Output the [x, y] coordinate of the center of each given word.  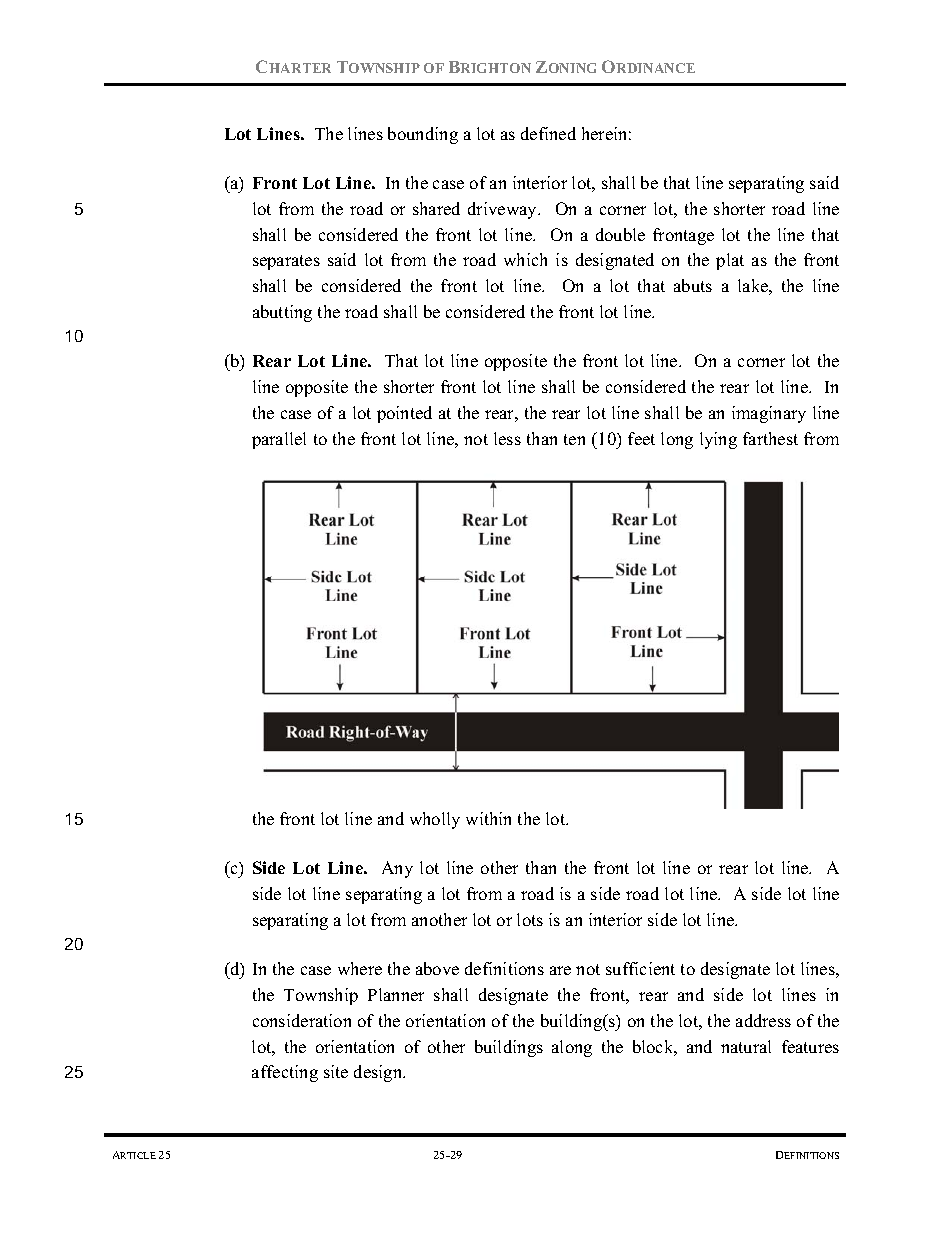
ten [574, 439]
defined [548, 133]
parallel [279, 440]
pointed [404, 414]
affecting [285, 1073]
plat [730, 261]
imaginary [769, 414]
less [507, 438]
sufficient [640, 968]
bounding [423, 135]
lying [718, 440]
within [488, 818]
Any [397, 869]
